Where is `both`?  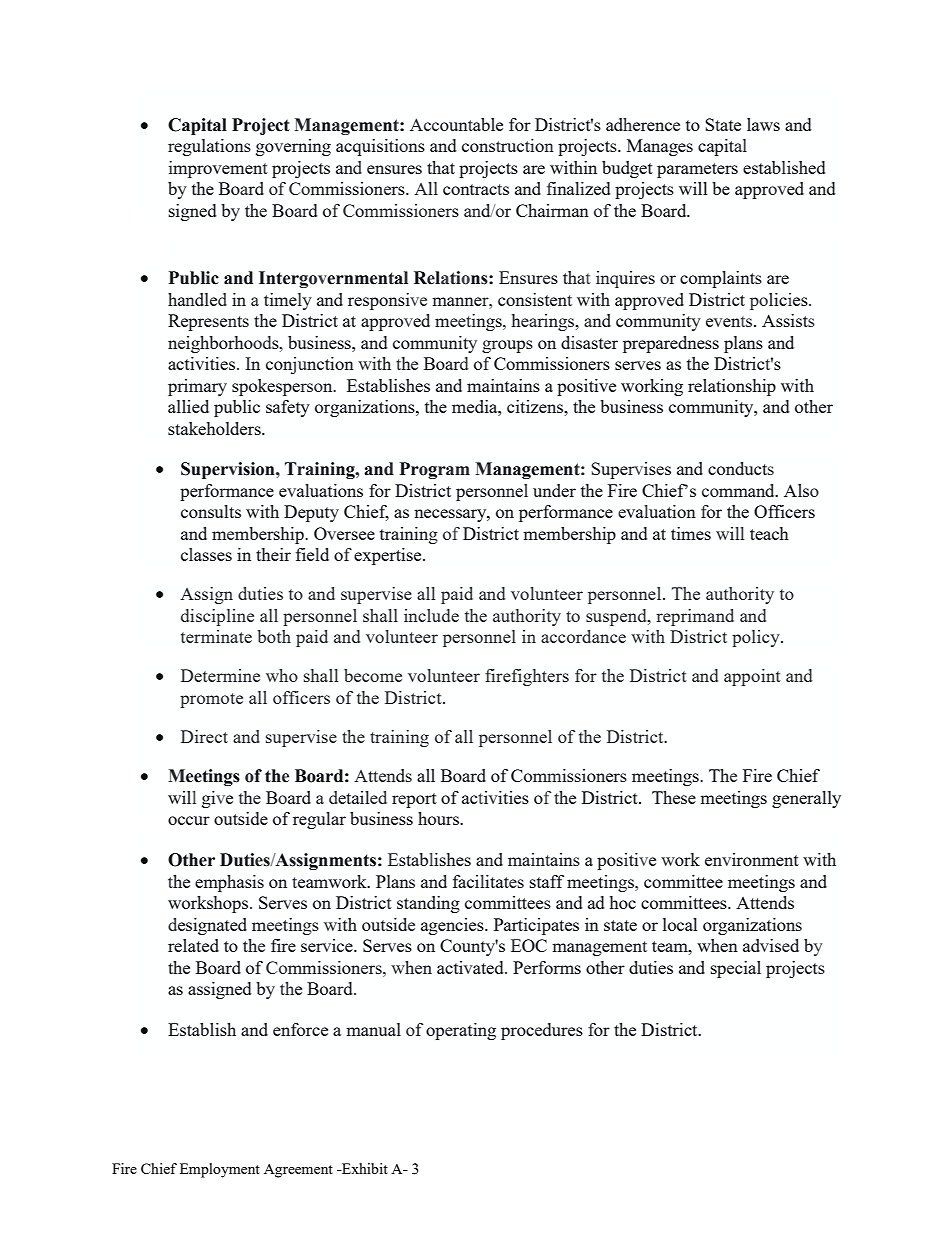 both is located at coordinates (274, 636).
